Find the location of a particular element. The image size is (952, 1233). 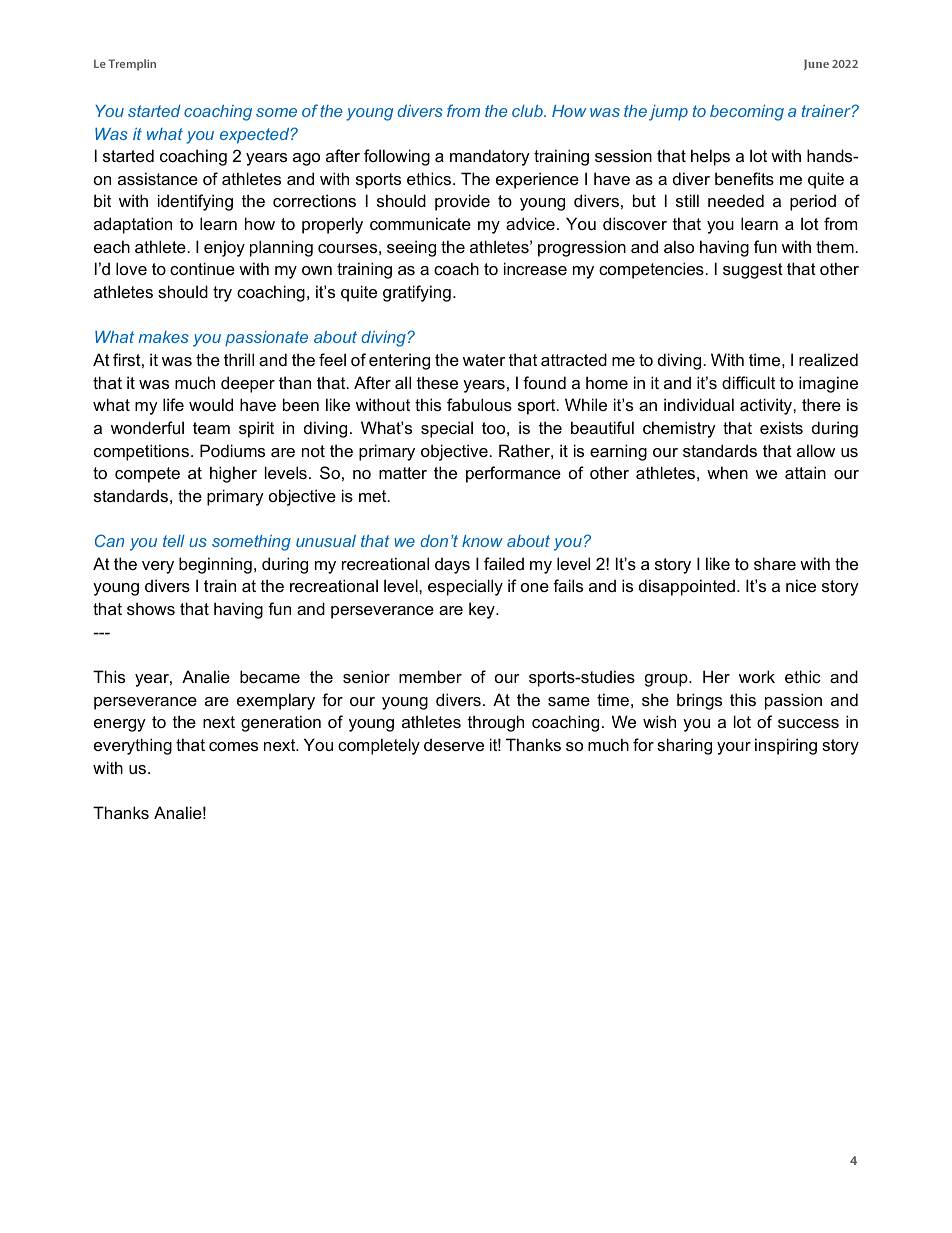

through is located at coordinates (496, 723).
